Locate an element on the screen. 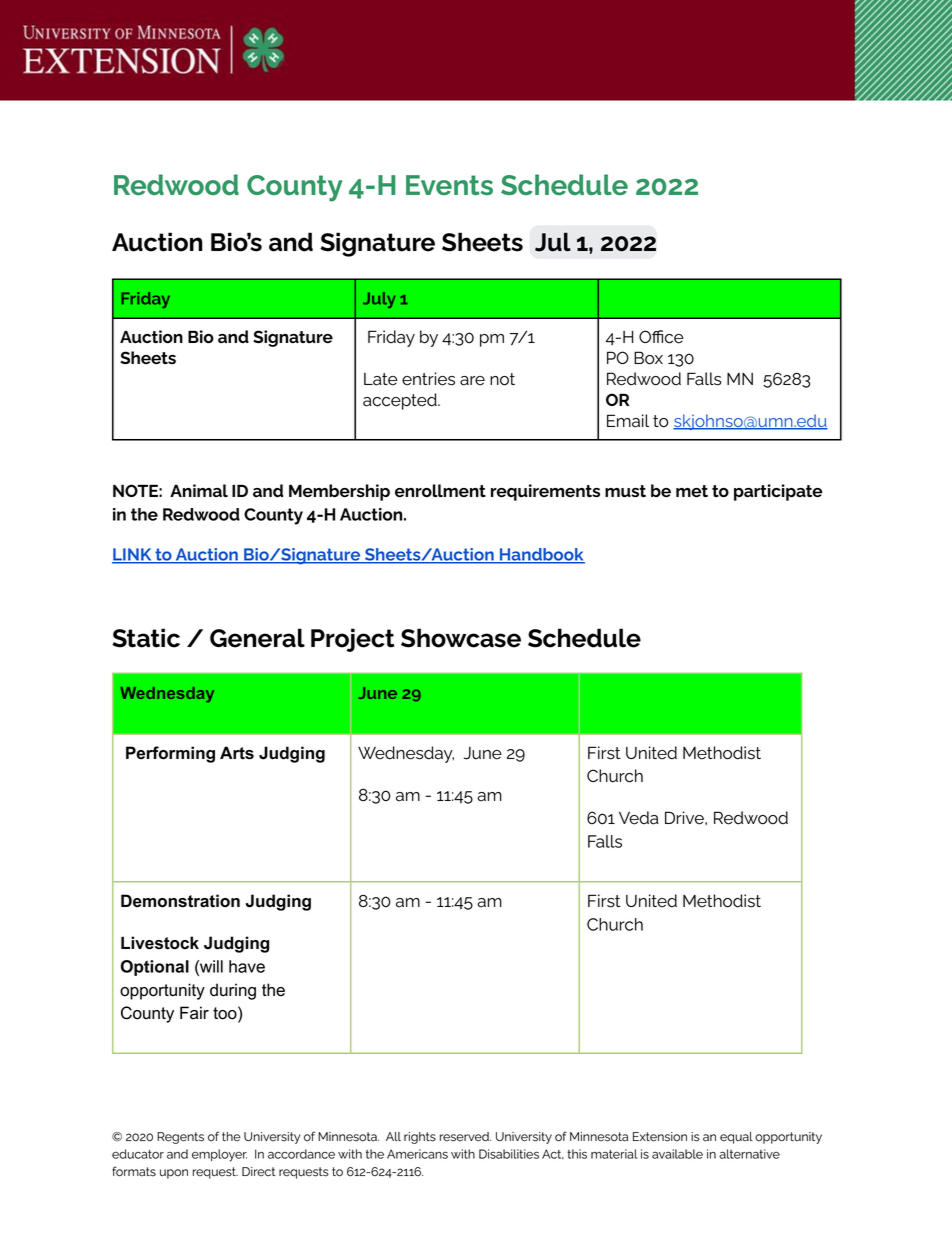  Showcase is located at coordinates (461, 638).
